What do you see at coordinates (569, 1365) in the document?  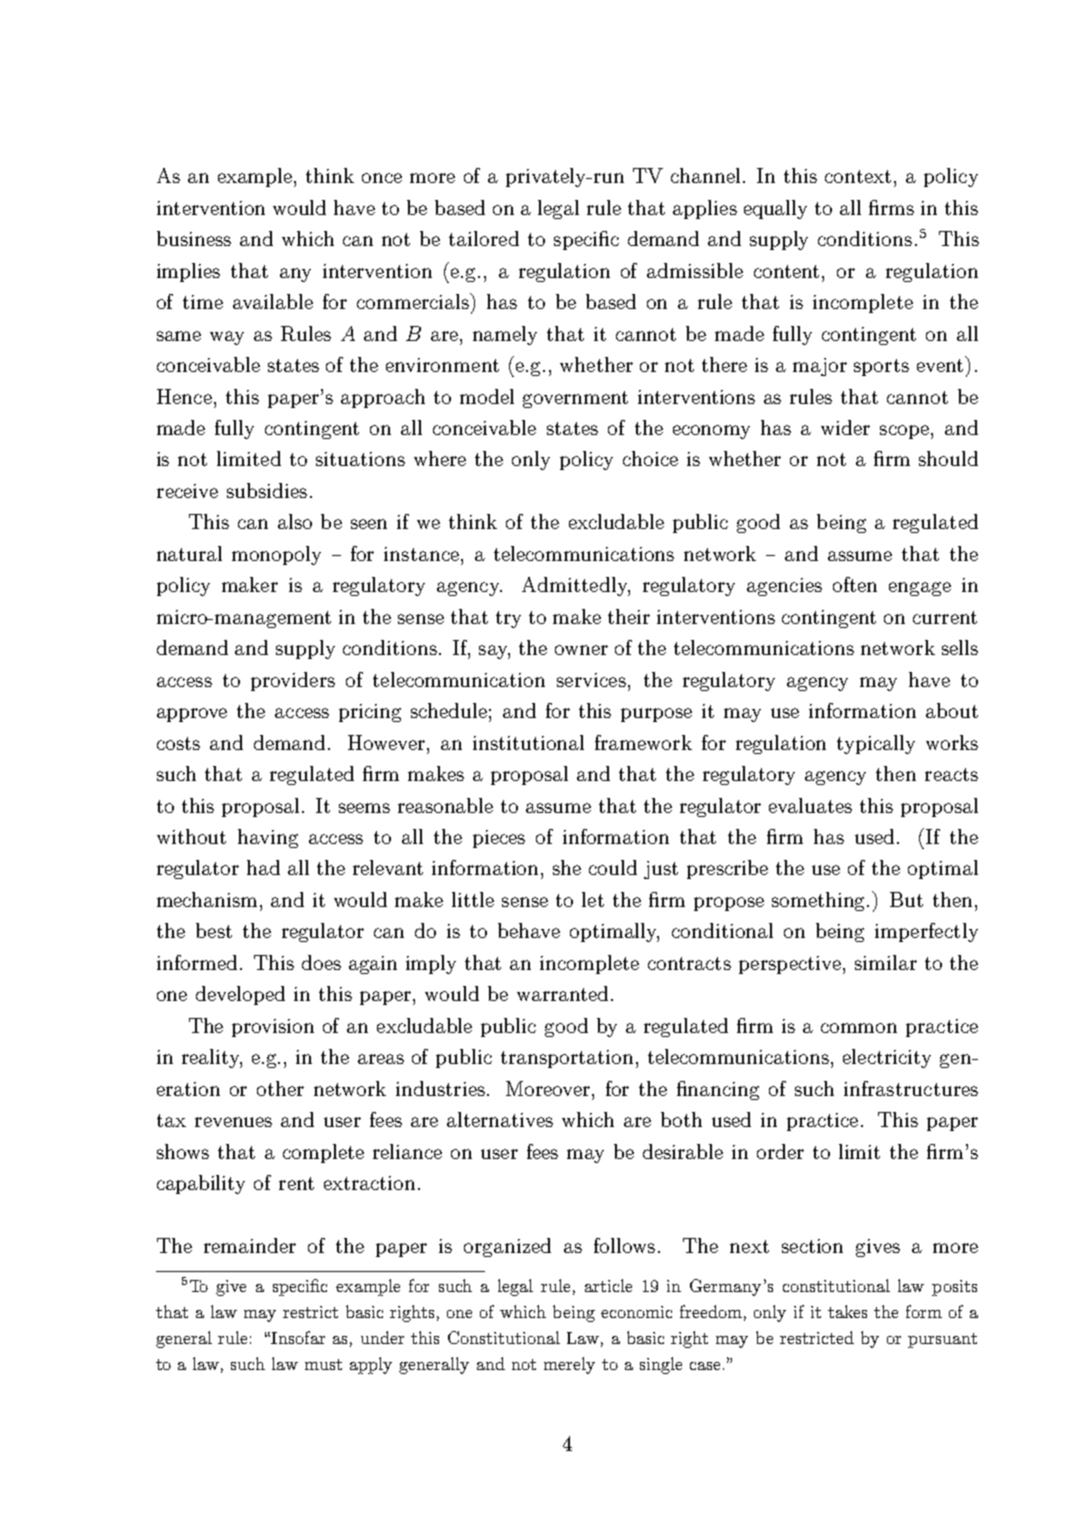 I see `merely` at bounding box center [569, 1365].
